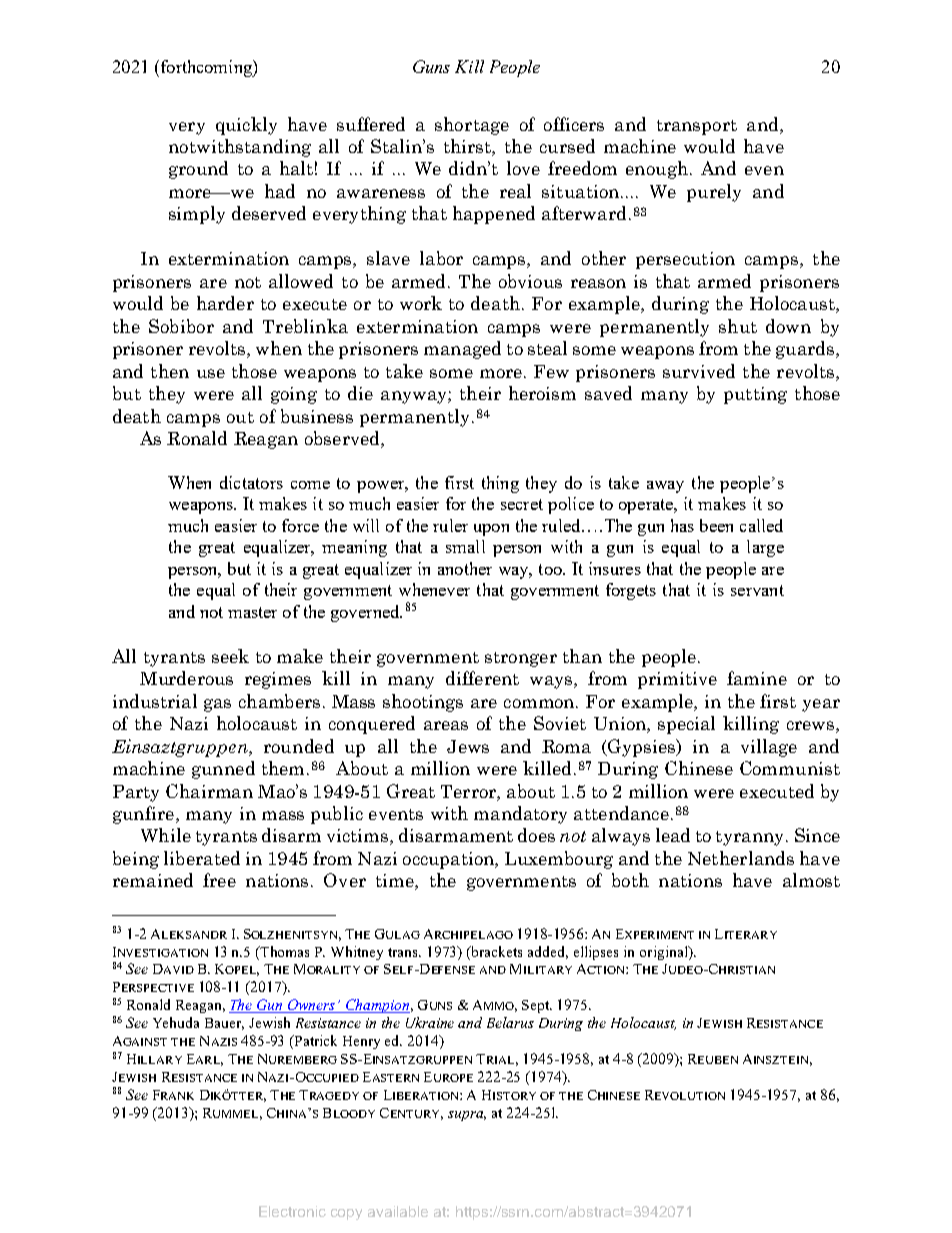 The image size is (952, 1233). What do you see at coordinates (198, 170) in the page?
I see `ground` at bounding box center [198, 170].
